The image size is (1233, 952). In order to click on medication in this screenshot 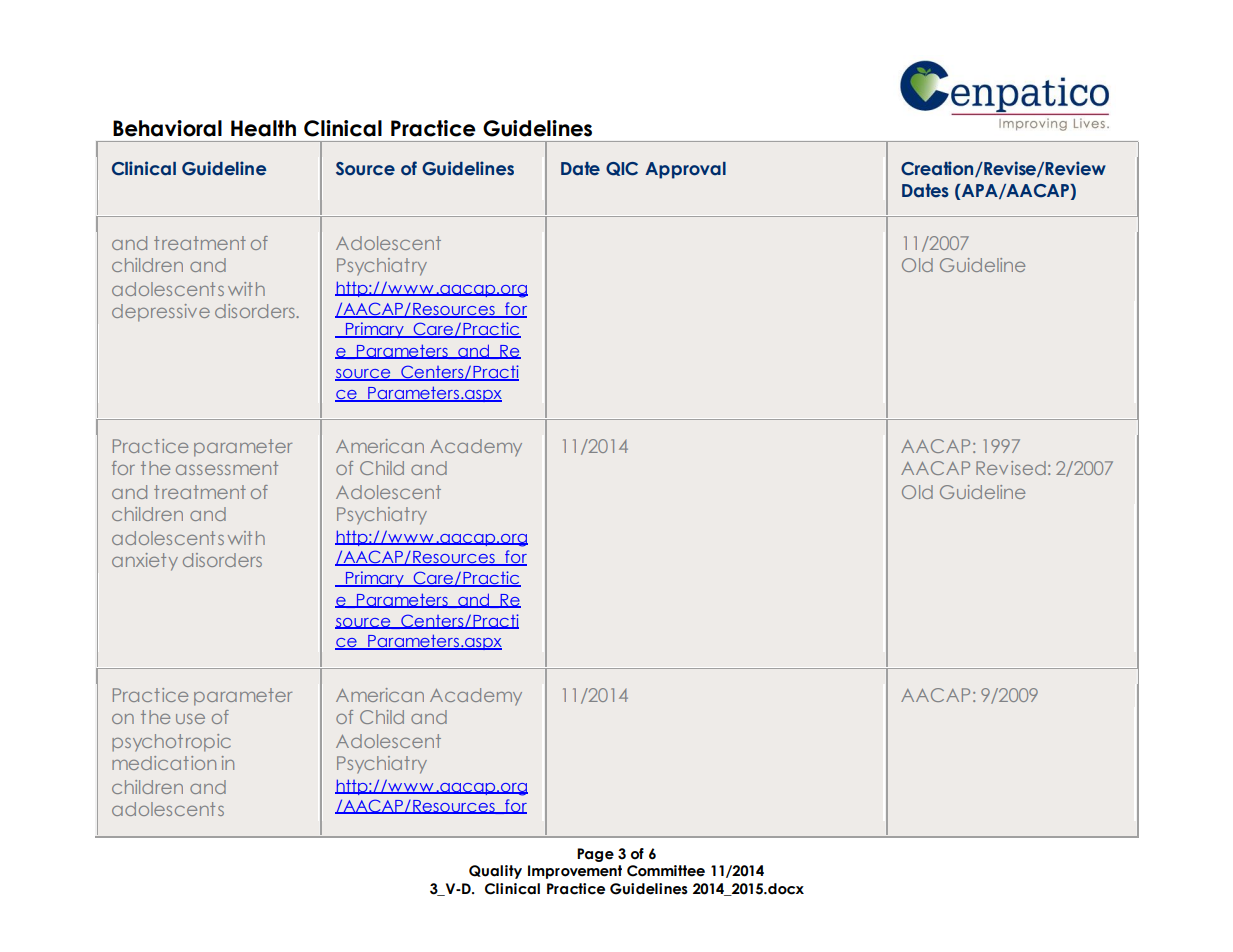, I will do `click(164, 763)`.
